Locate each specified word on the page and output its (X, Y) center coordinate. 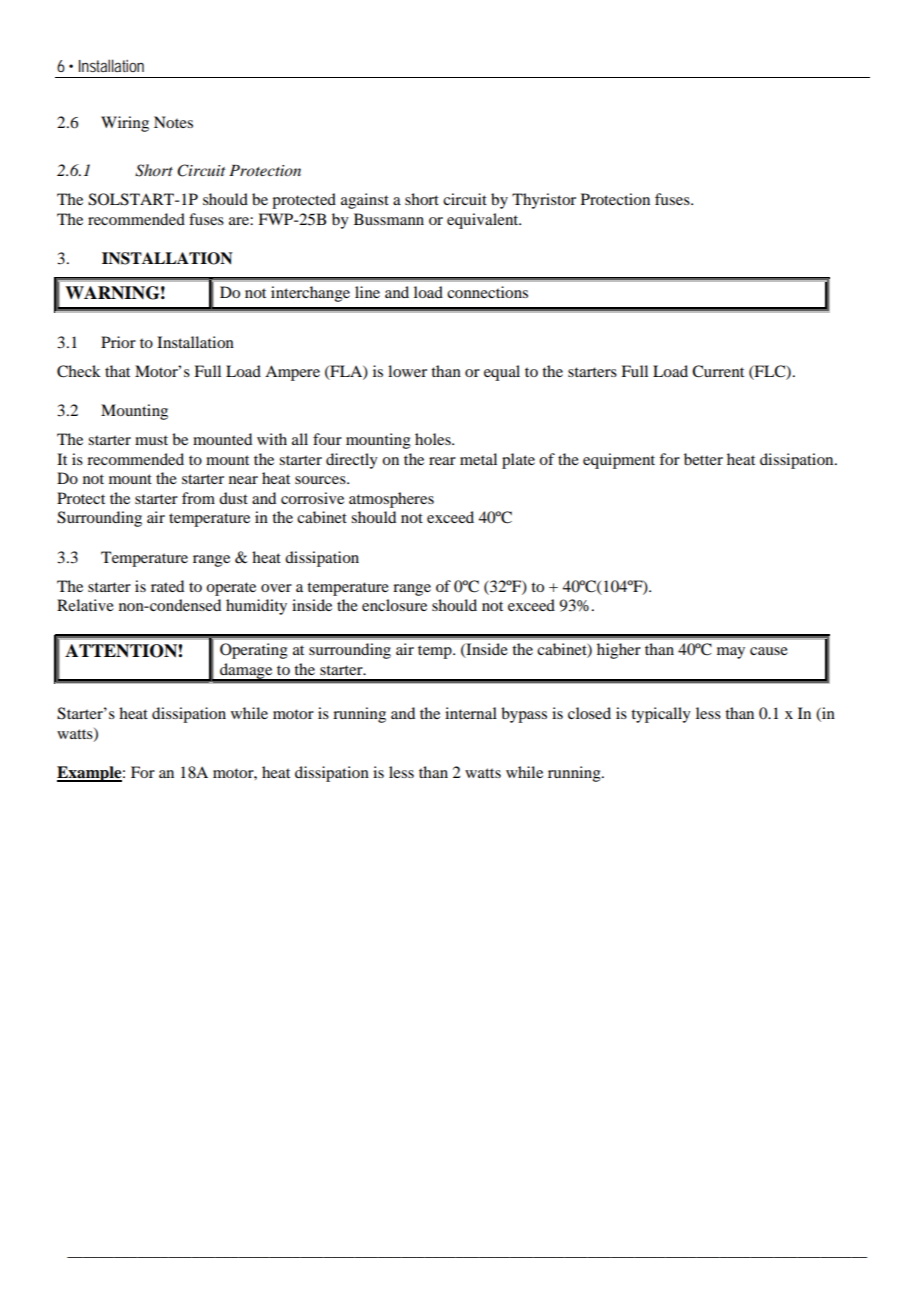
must (151, 440)
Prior (118, 342)
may (731, 653)
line (367, 292)
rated (167, 586)
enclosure (394, 605)
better (703, 459)
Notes (173, 122)
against (365, 201)
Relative (85, 605)
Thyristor (544, 201)
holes (434, 439)
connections (487, 292)
